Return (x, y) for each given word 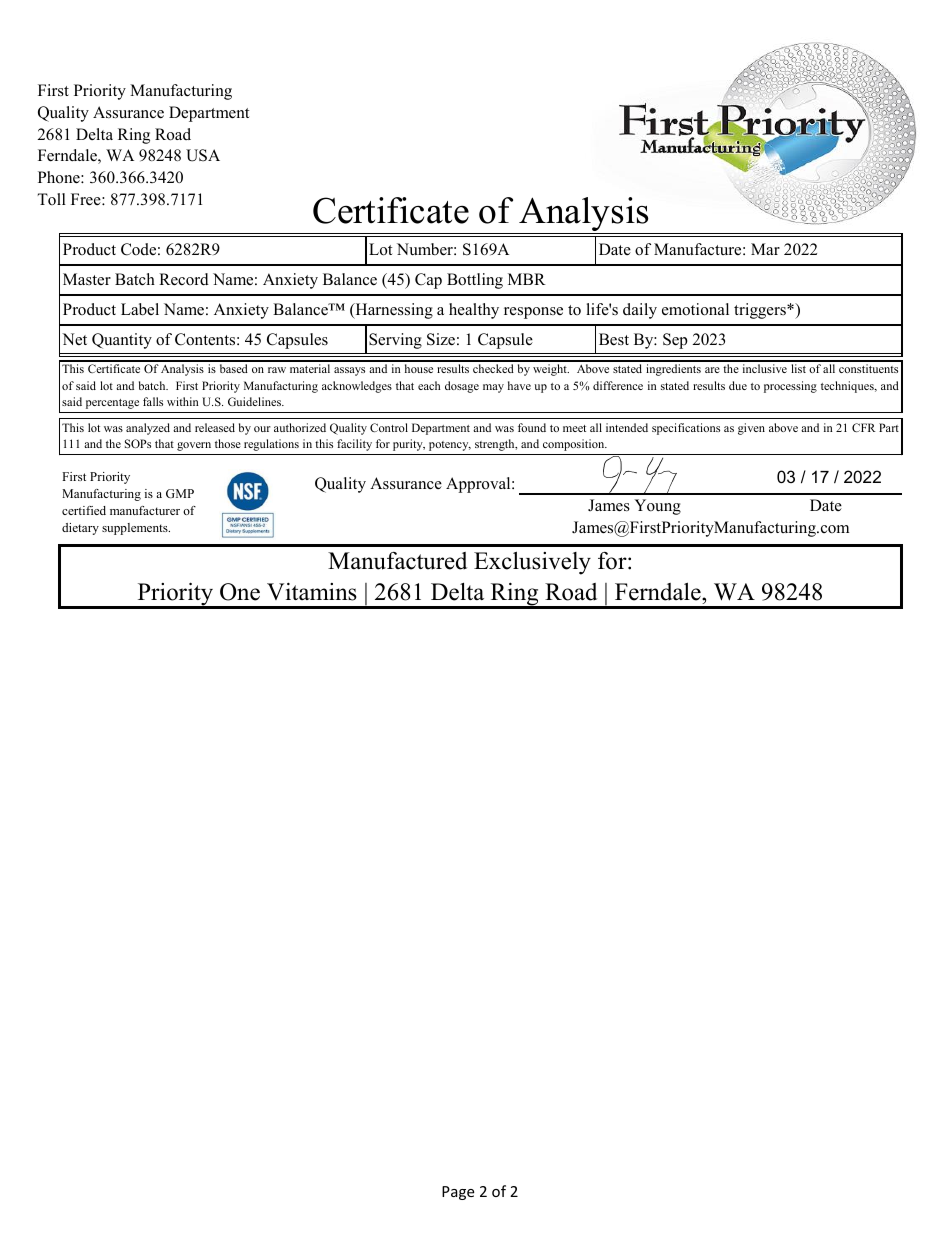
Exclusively (532, 563)
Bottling (475, 281)
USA (203, 155)
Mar (765, 249)
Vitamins (312, 592)
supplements (136, 529)
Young (657, 507)
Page (458, 1193)
